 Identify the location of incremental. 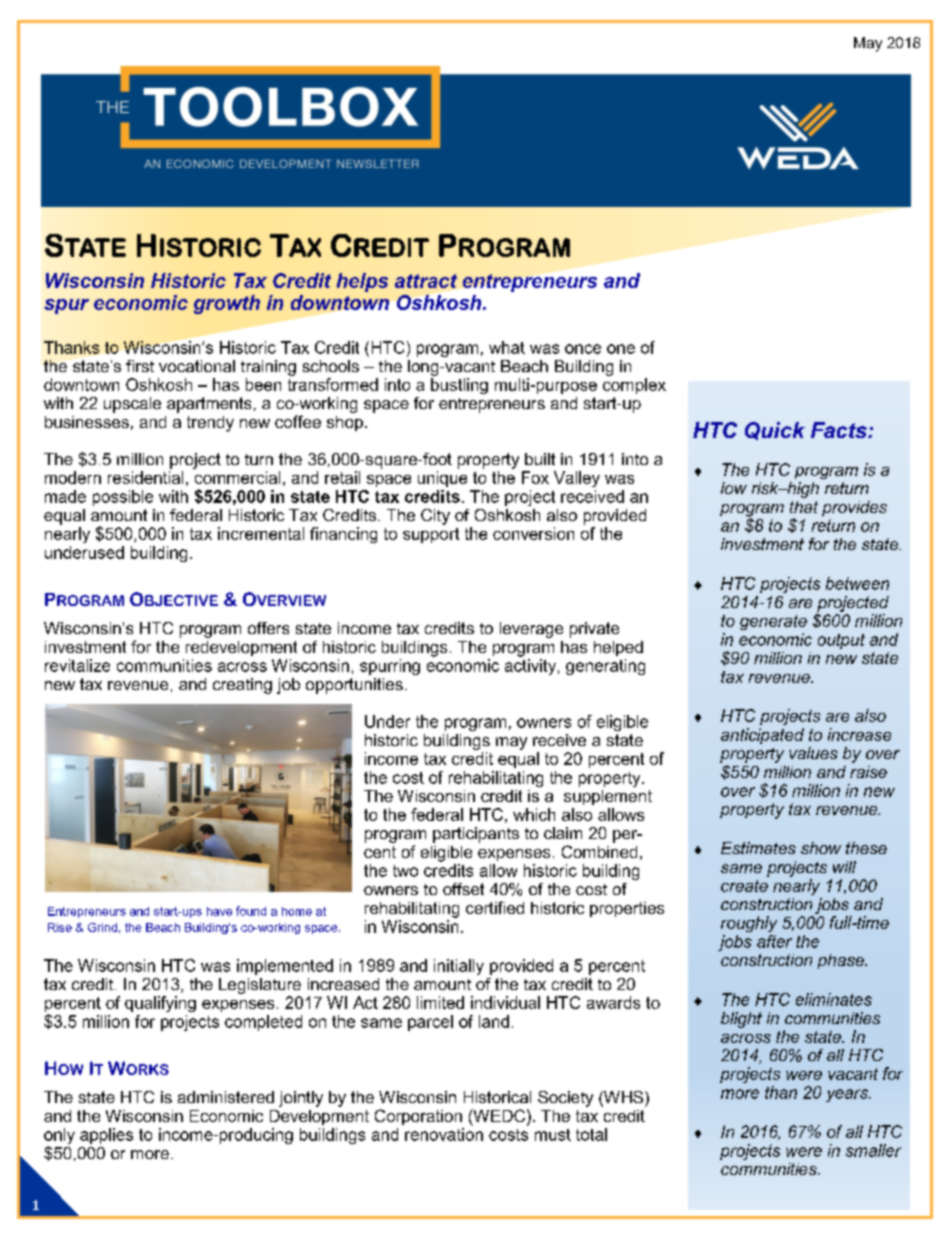
(261, 533).
